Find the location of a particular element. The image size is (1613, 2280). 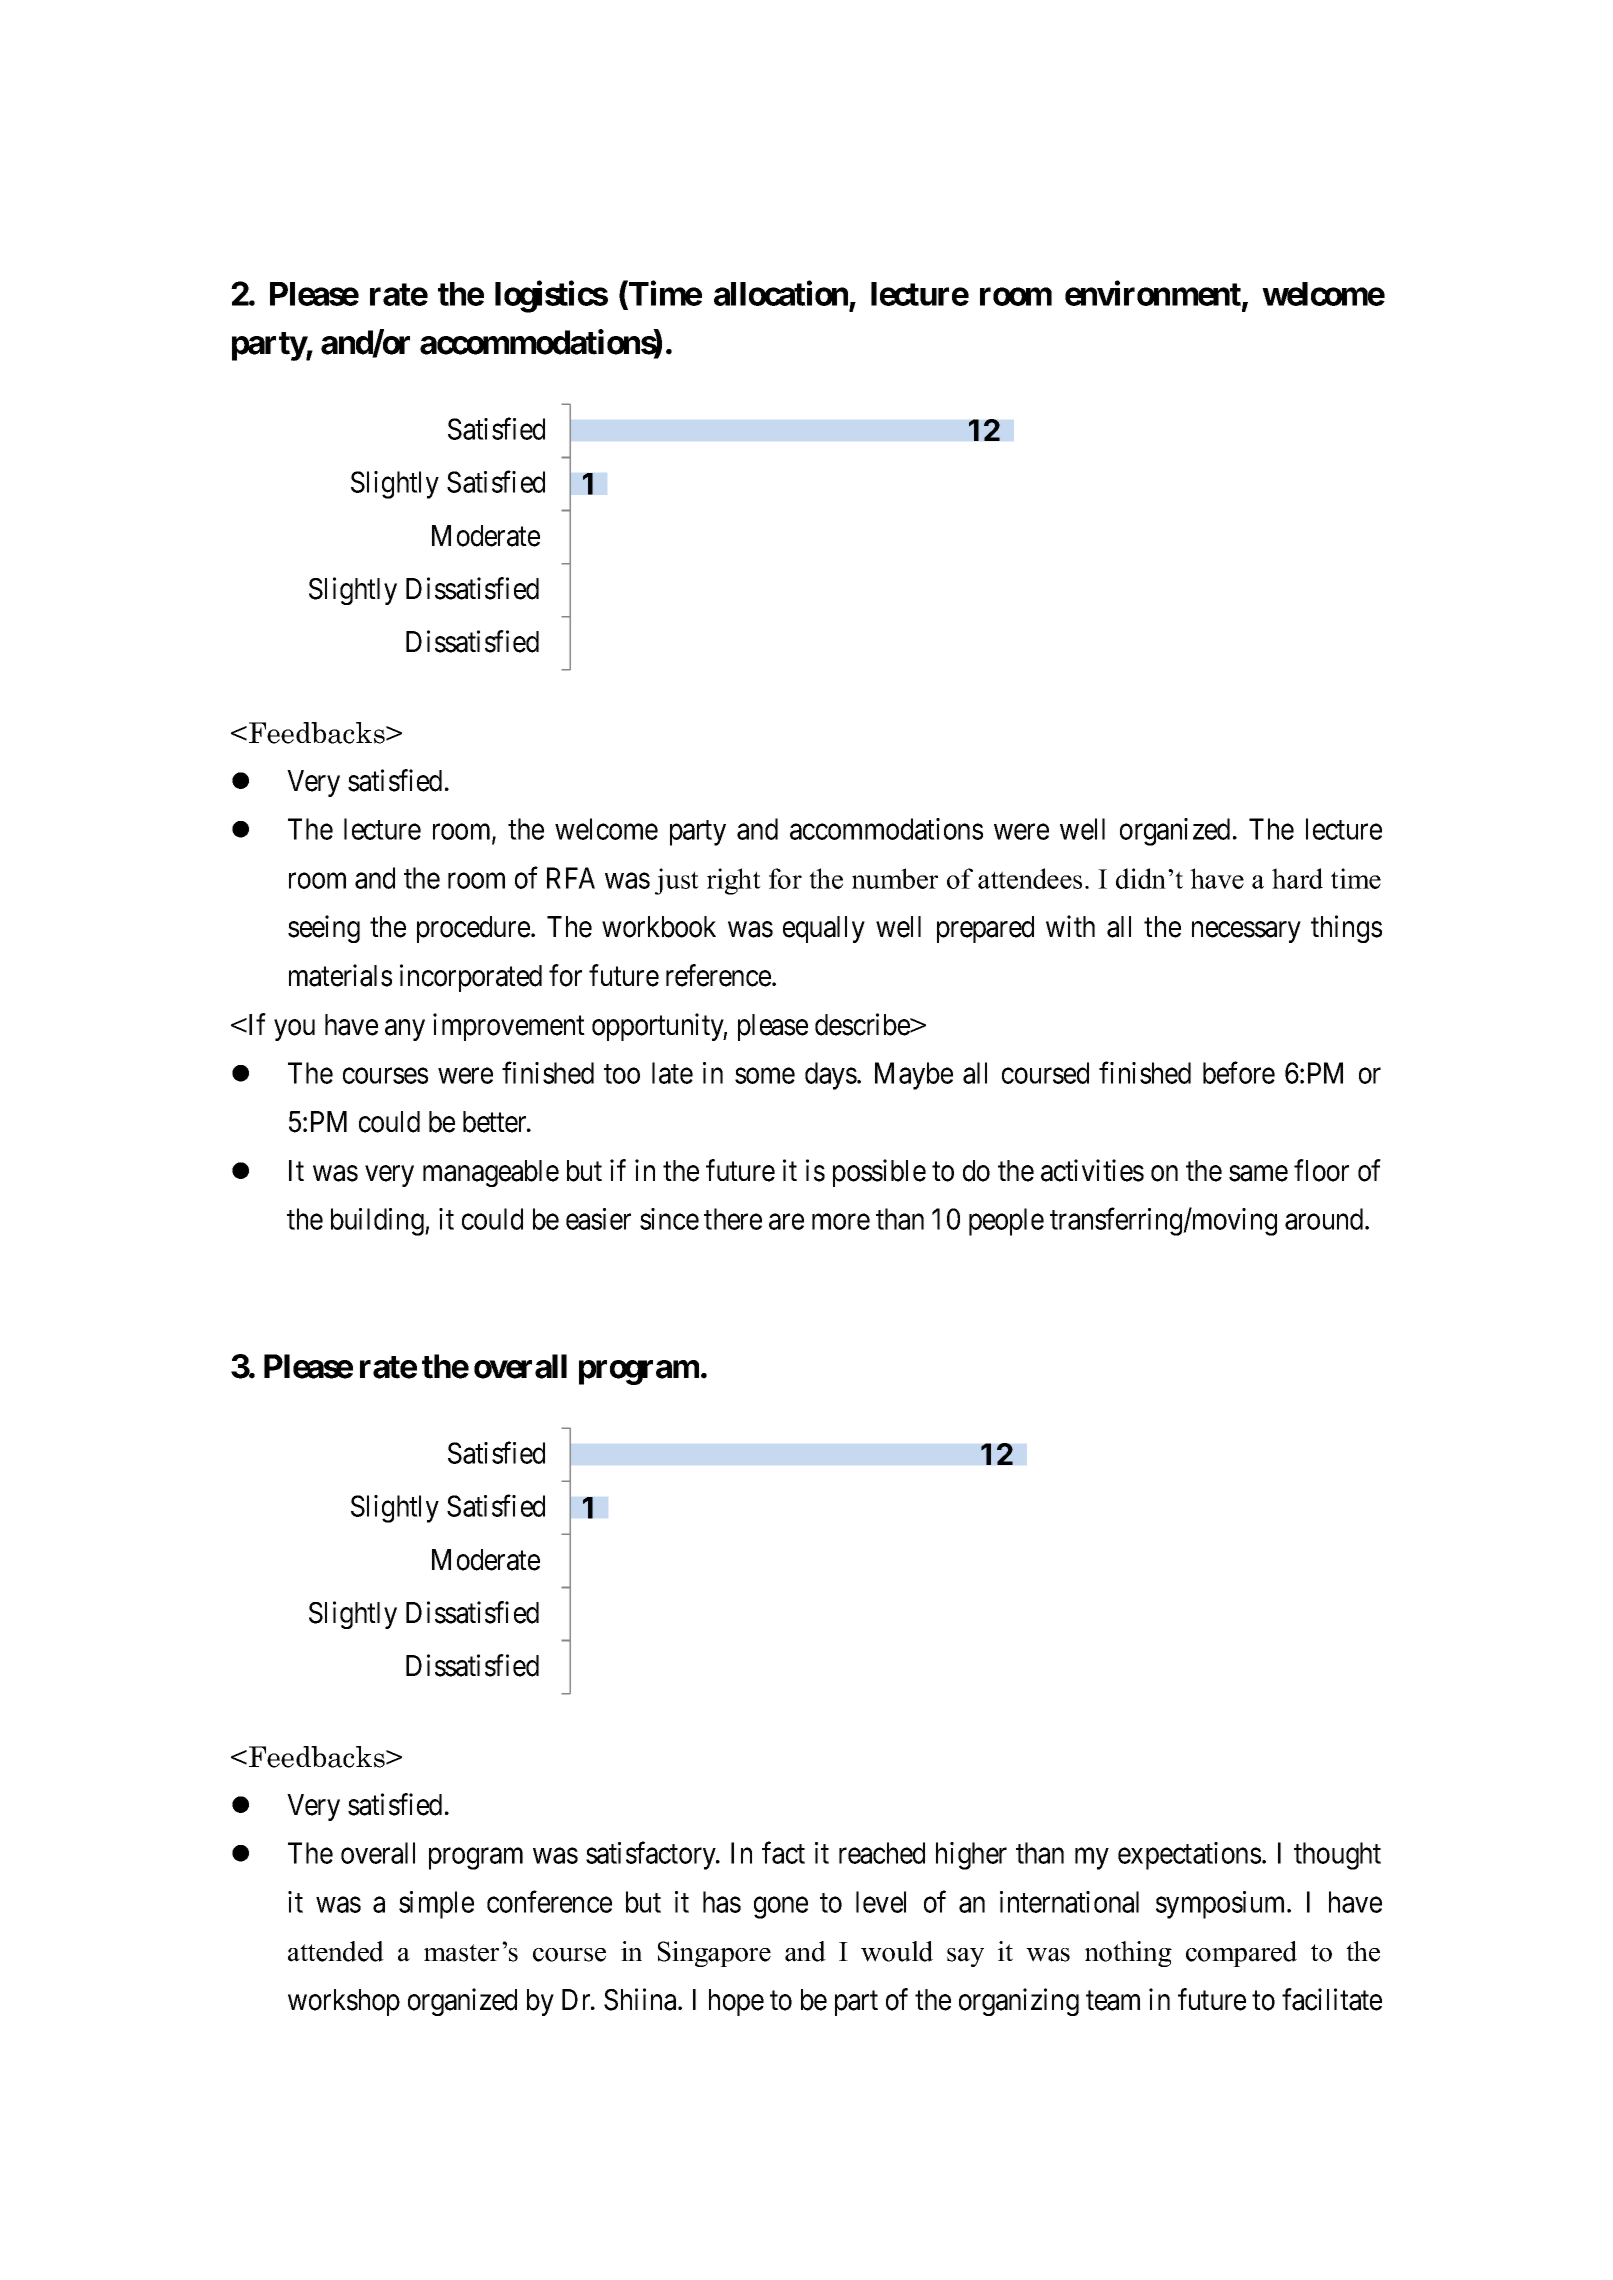

allocation is located at coordinates (781, 293).
